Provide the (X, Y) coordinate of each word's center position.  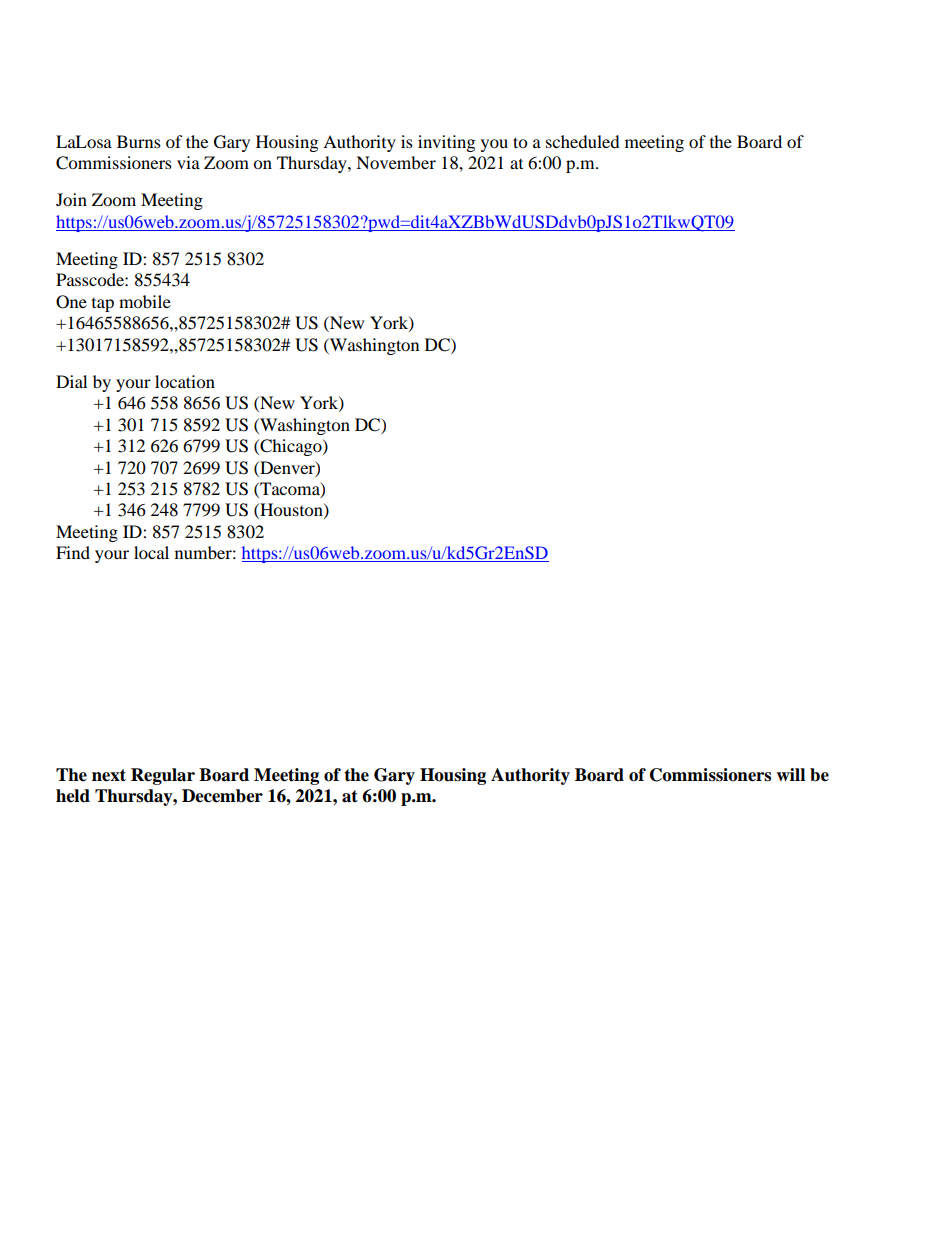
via (188, 162)
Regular (163, 776)
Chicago (291, 447)
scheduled (583, 141)
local (151, 552)
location (185, 381)
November (396, 162)
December (222, 796)
